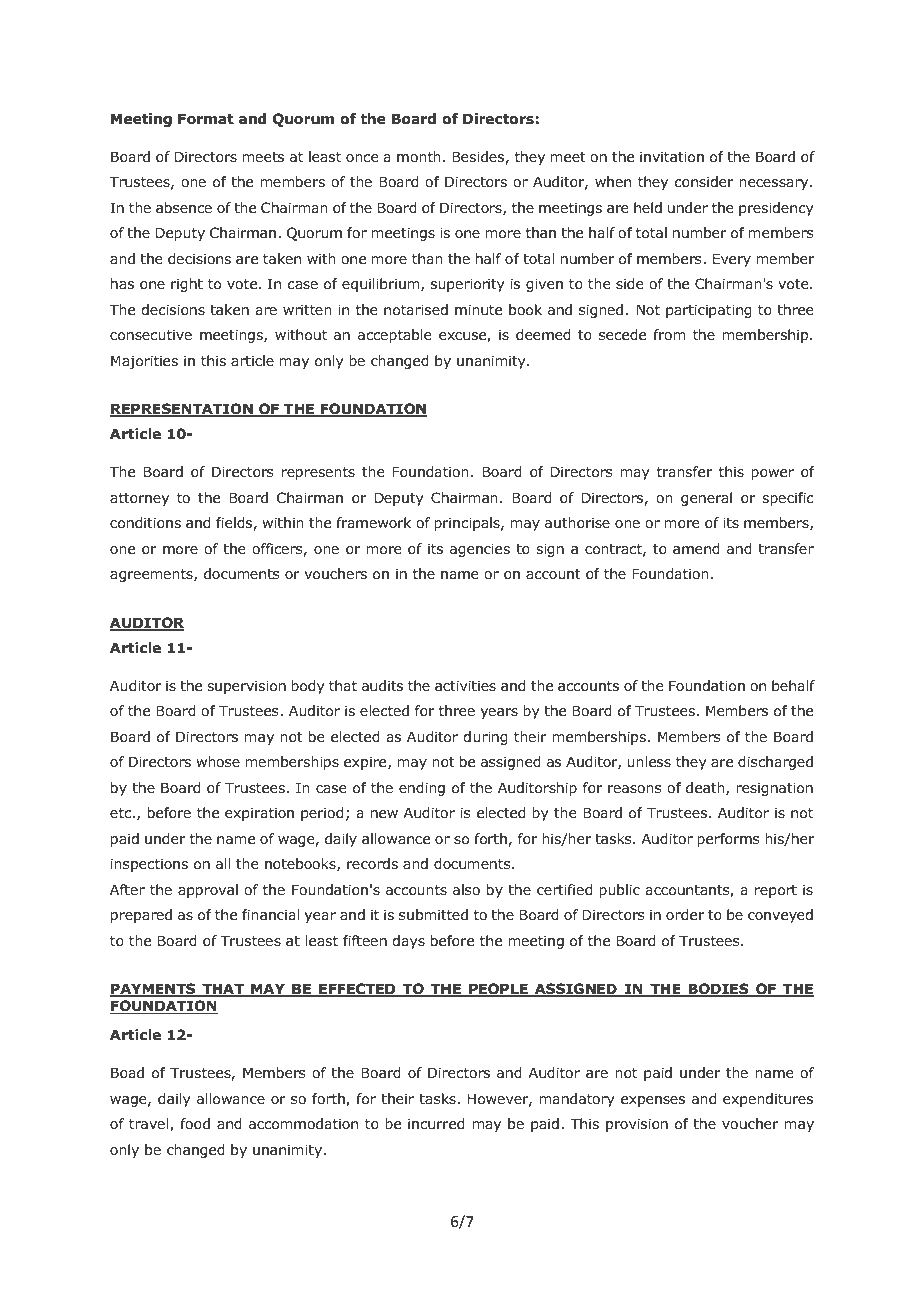 The height and width of the screenshot is (1308, 924). I want to click on month, so click(419, 157).
